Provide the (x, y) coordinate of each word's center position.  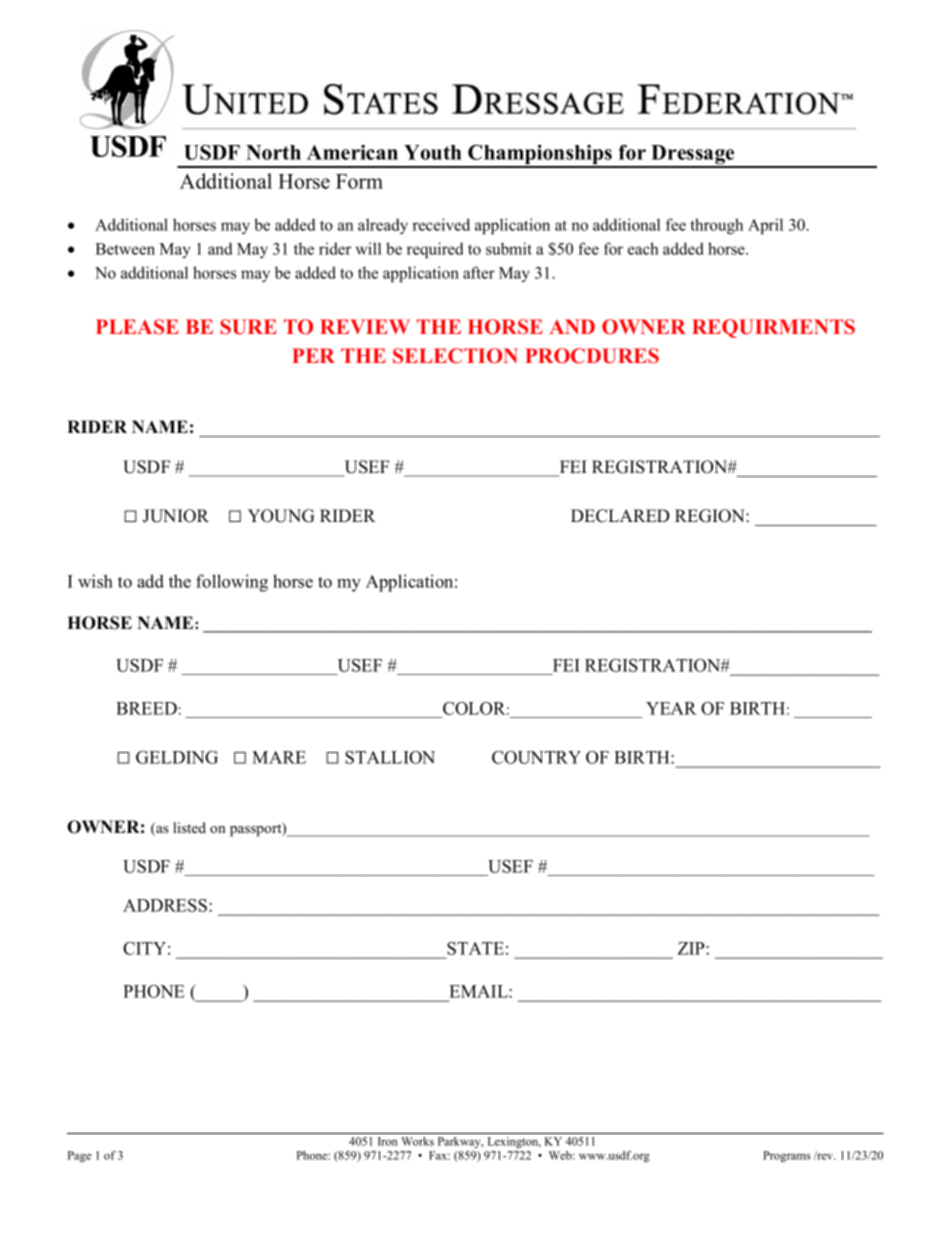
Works (417, 1141)
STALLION (390, 757)
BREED (146, 708)
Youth (433, 152)
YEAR (671, 708)
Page (79, 1156)
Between (125, 249)
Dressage (693, 156)
